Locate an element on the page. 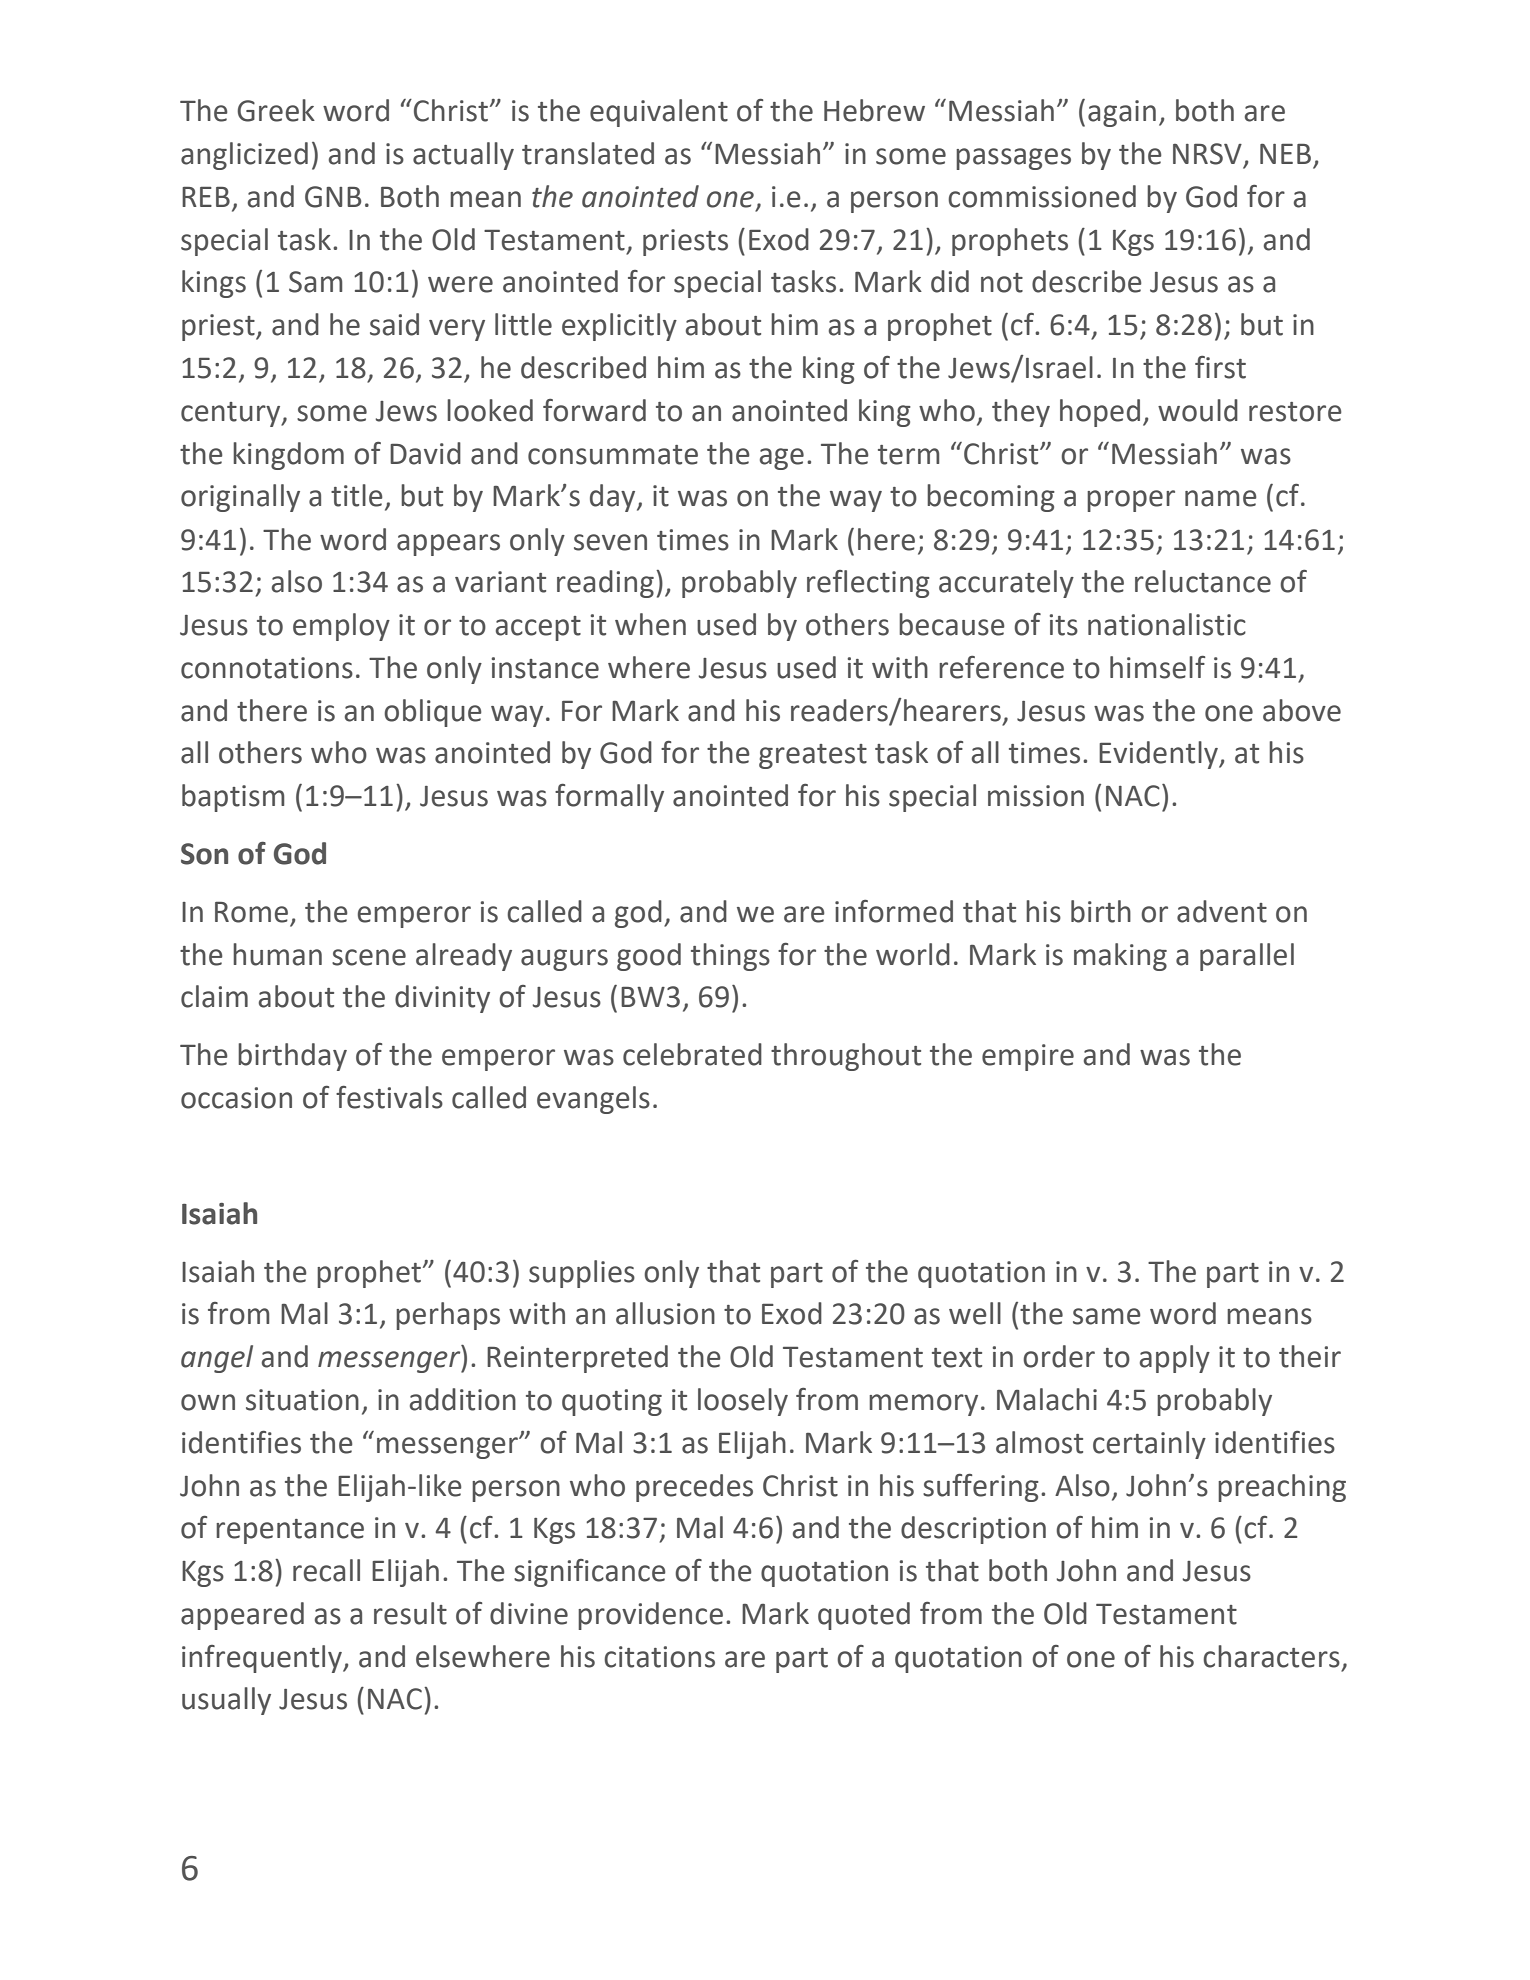 Image resolution: width=1530 pixels, height=1980 pixels. reflecting is located at coordinates (868, 584).
